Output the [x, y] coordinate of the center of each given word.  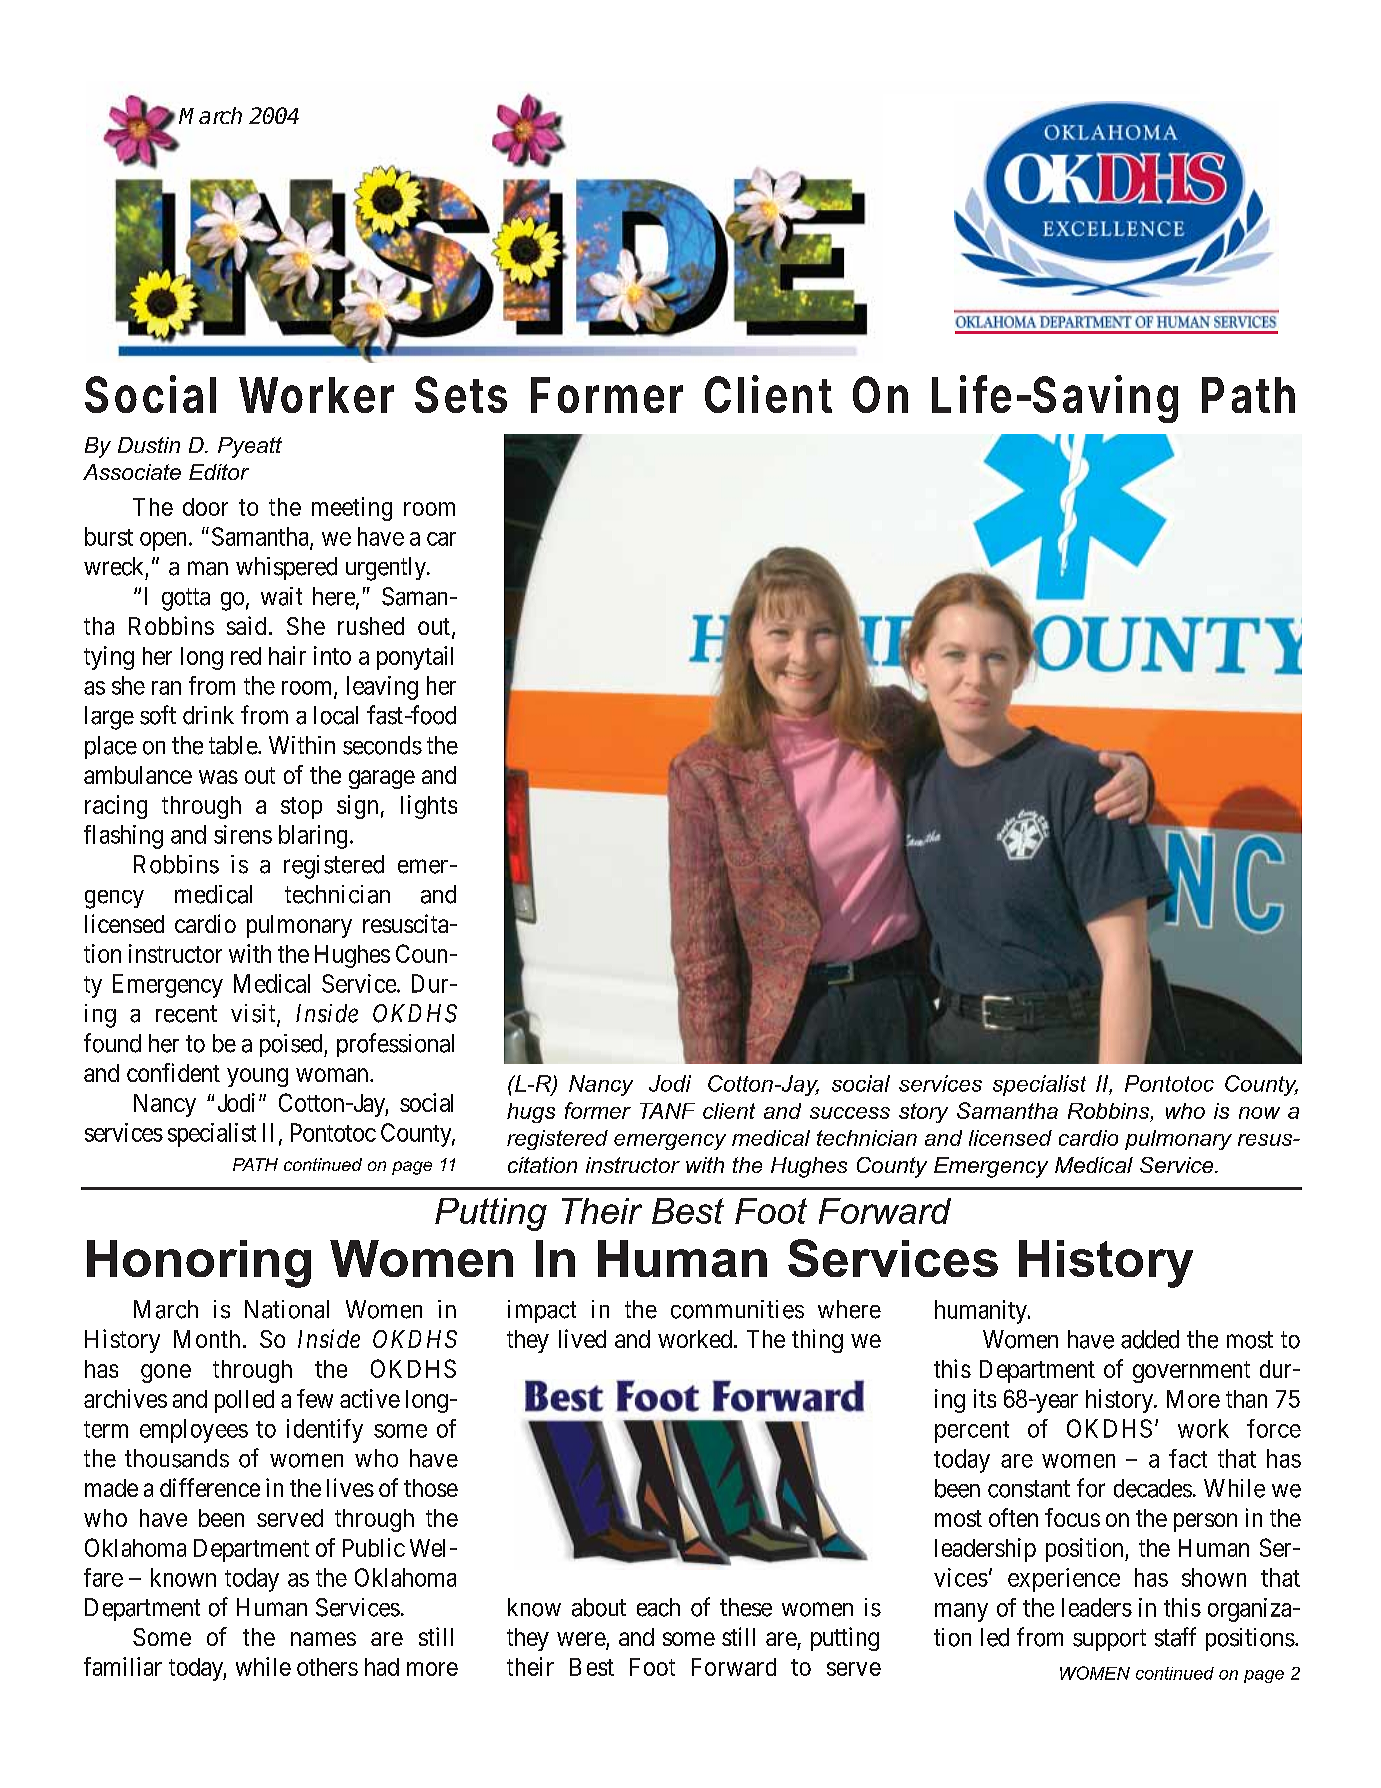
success [850, 1113]
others [327, 1667]
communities [737, 1309]
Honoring [199, 1264]
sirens [243, 834]
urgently [387, 569]
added [1150, 1339]
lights [429, 807]
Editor [219, 472]
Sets [461, 394]
